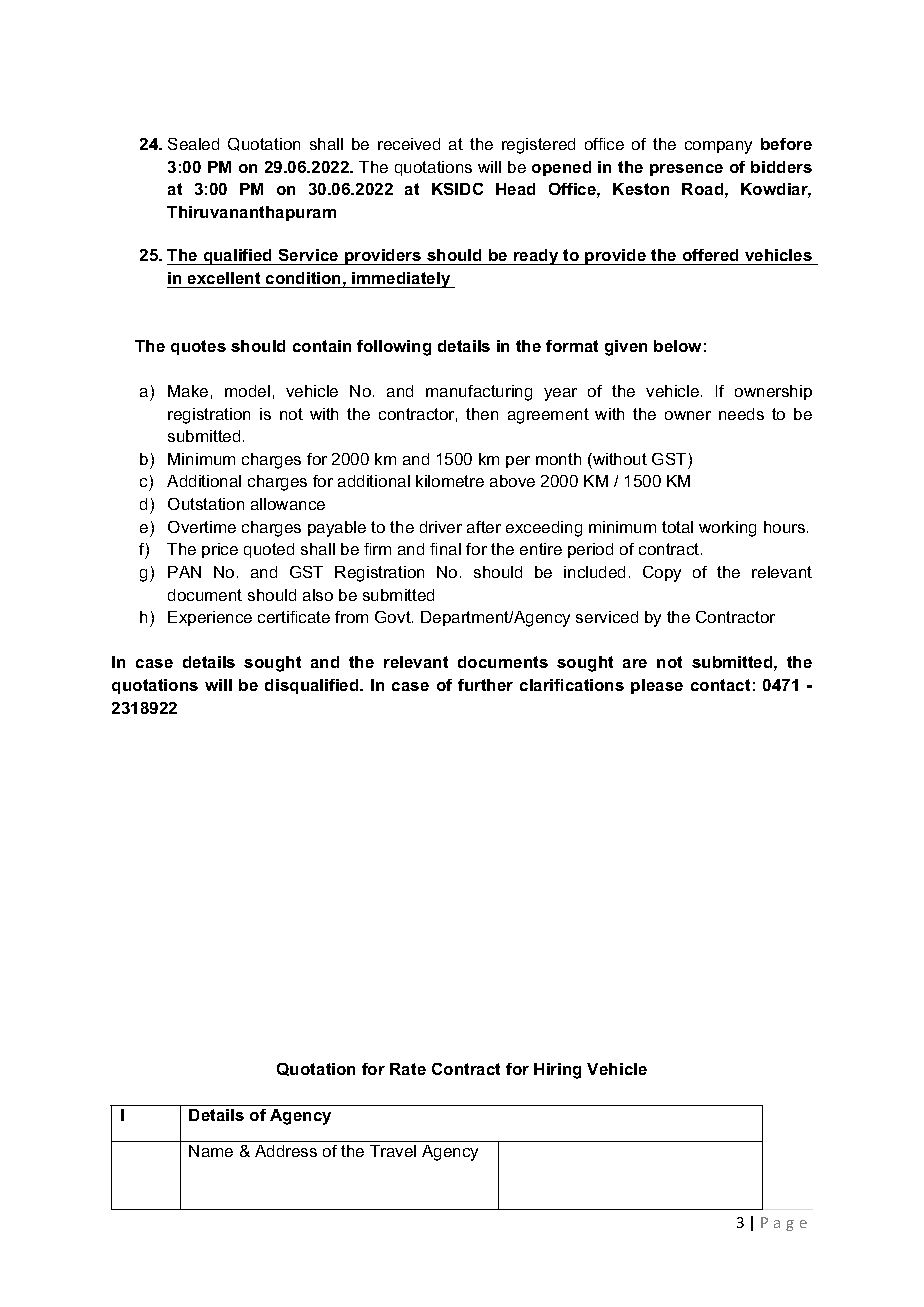 The height and width of the screenshot is (1307, 924). I want to click on Rate, so click(408, 1069).
